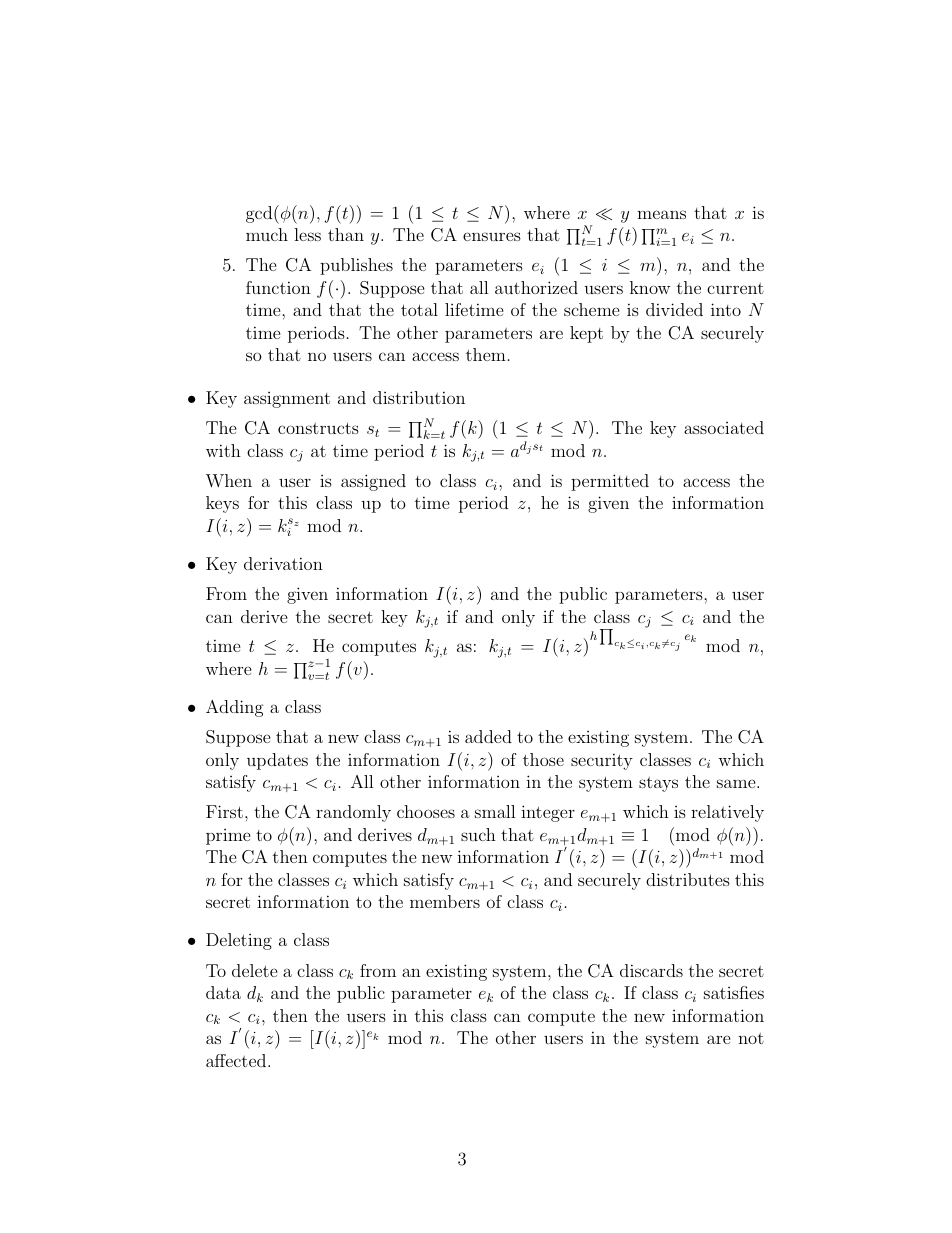 This screenshot has width=952, height=1233. What do you see at coordinates (237, 1060) in the screenshot?
I see `affected` at bounding box center [237, 1060].
